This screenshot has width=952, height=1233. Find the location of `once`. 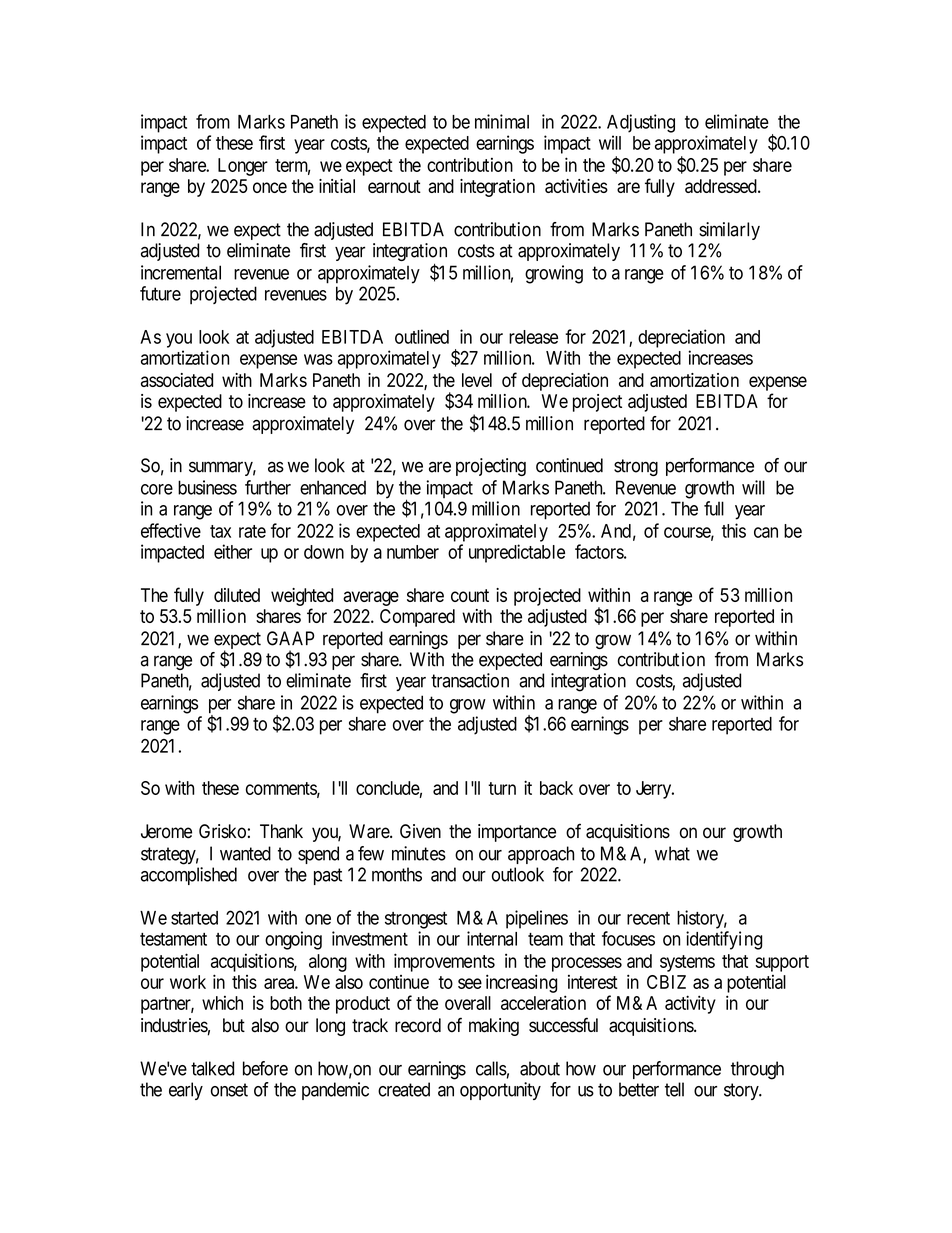

once is located at coordinates (270, 187).
